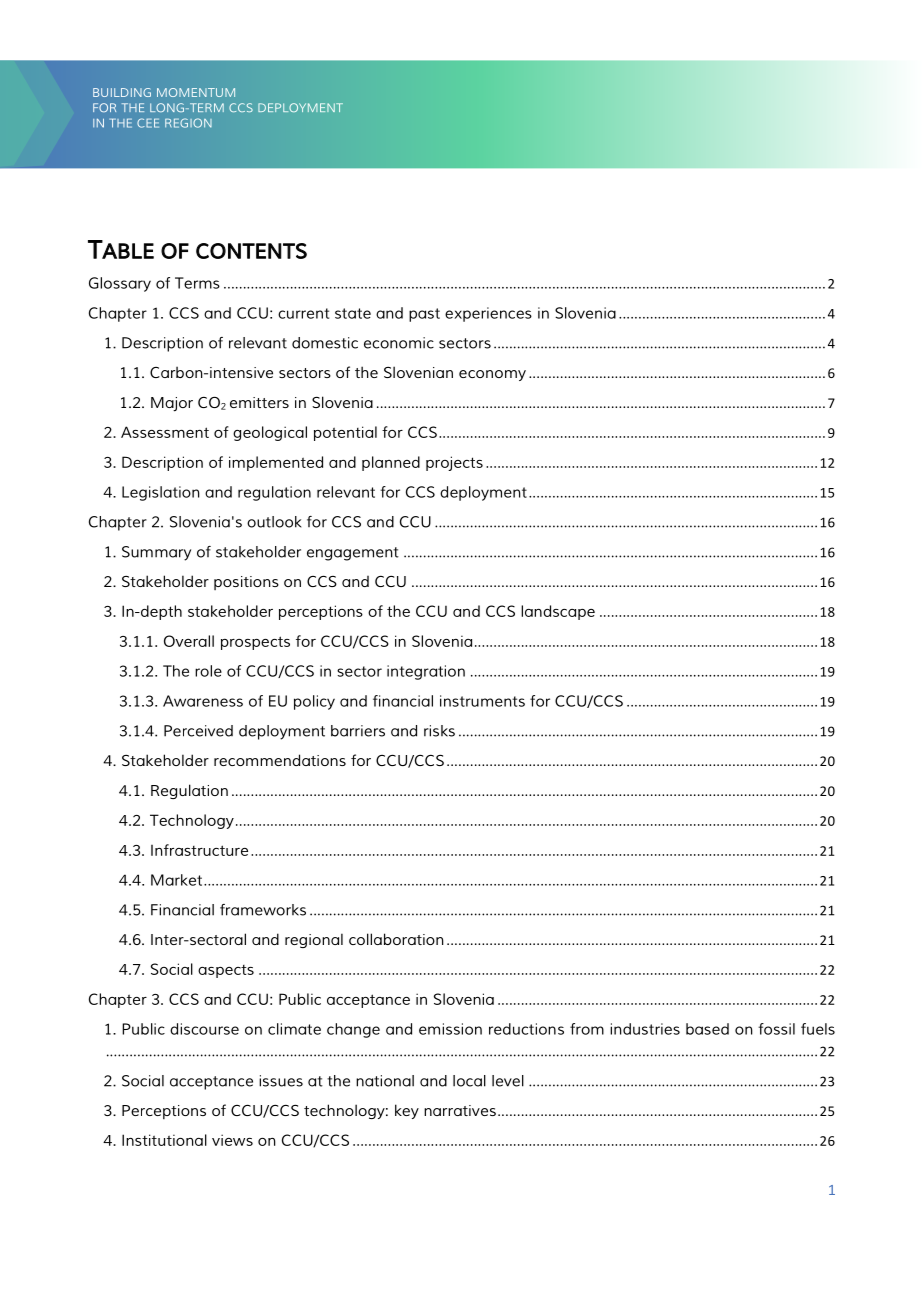  I want to click on based, so click(707, 1029).
